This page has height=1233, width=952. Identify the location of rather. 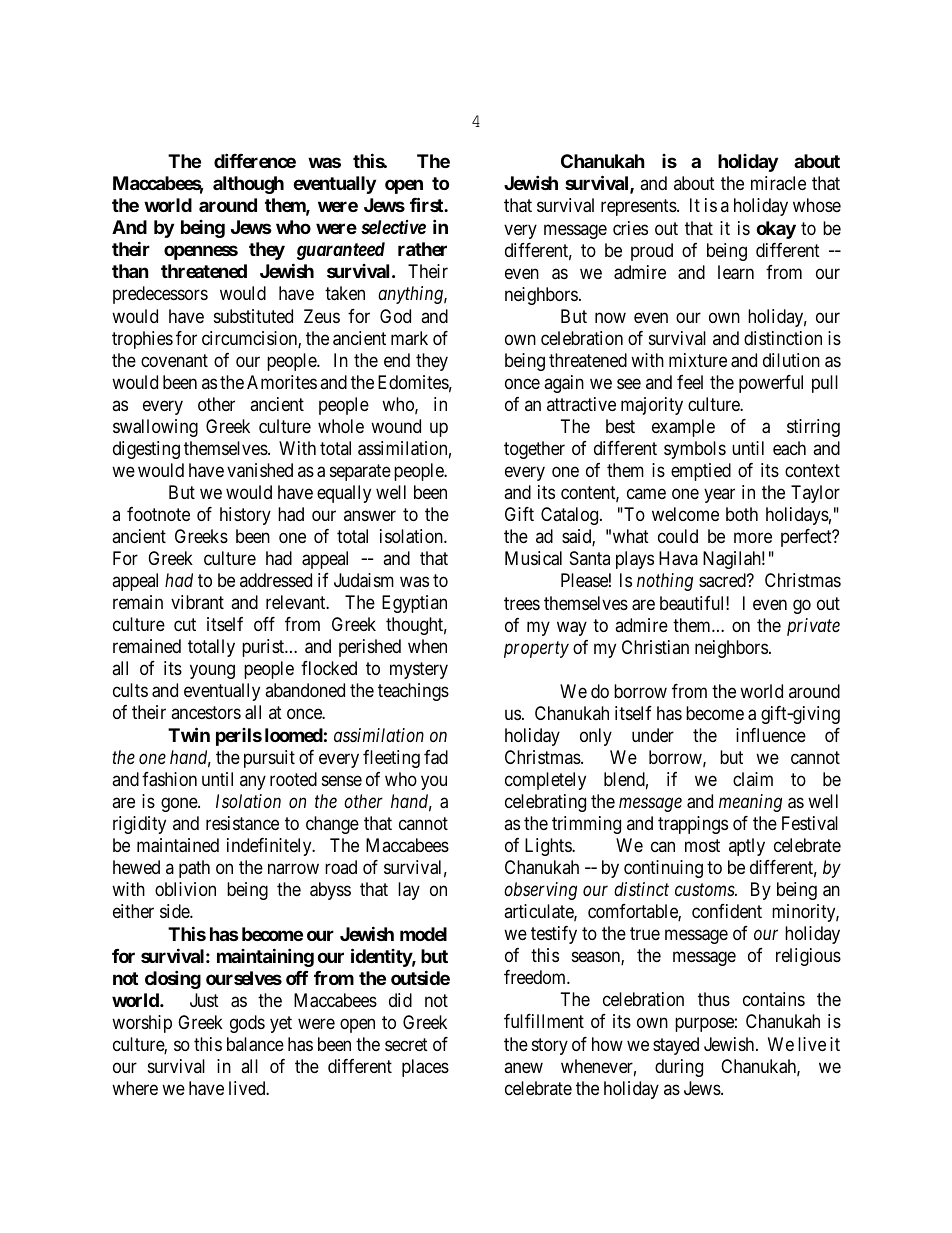
(422, 249).
